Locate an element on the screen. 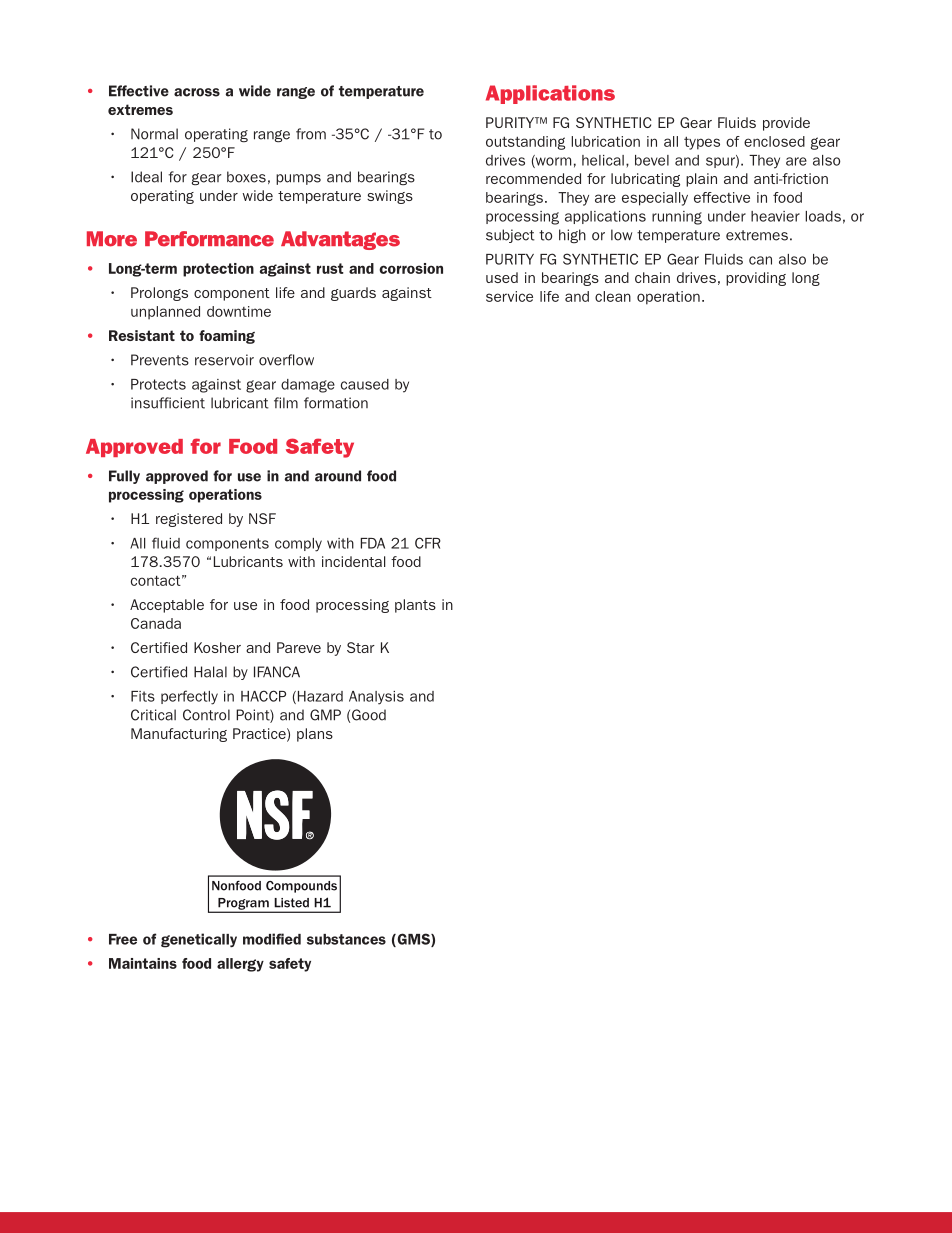 This screenshot has width=952, height=1233. outstanding is located at coordinates (525, 143).
